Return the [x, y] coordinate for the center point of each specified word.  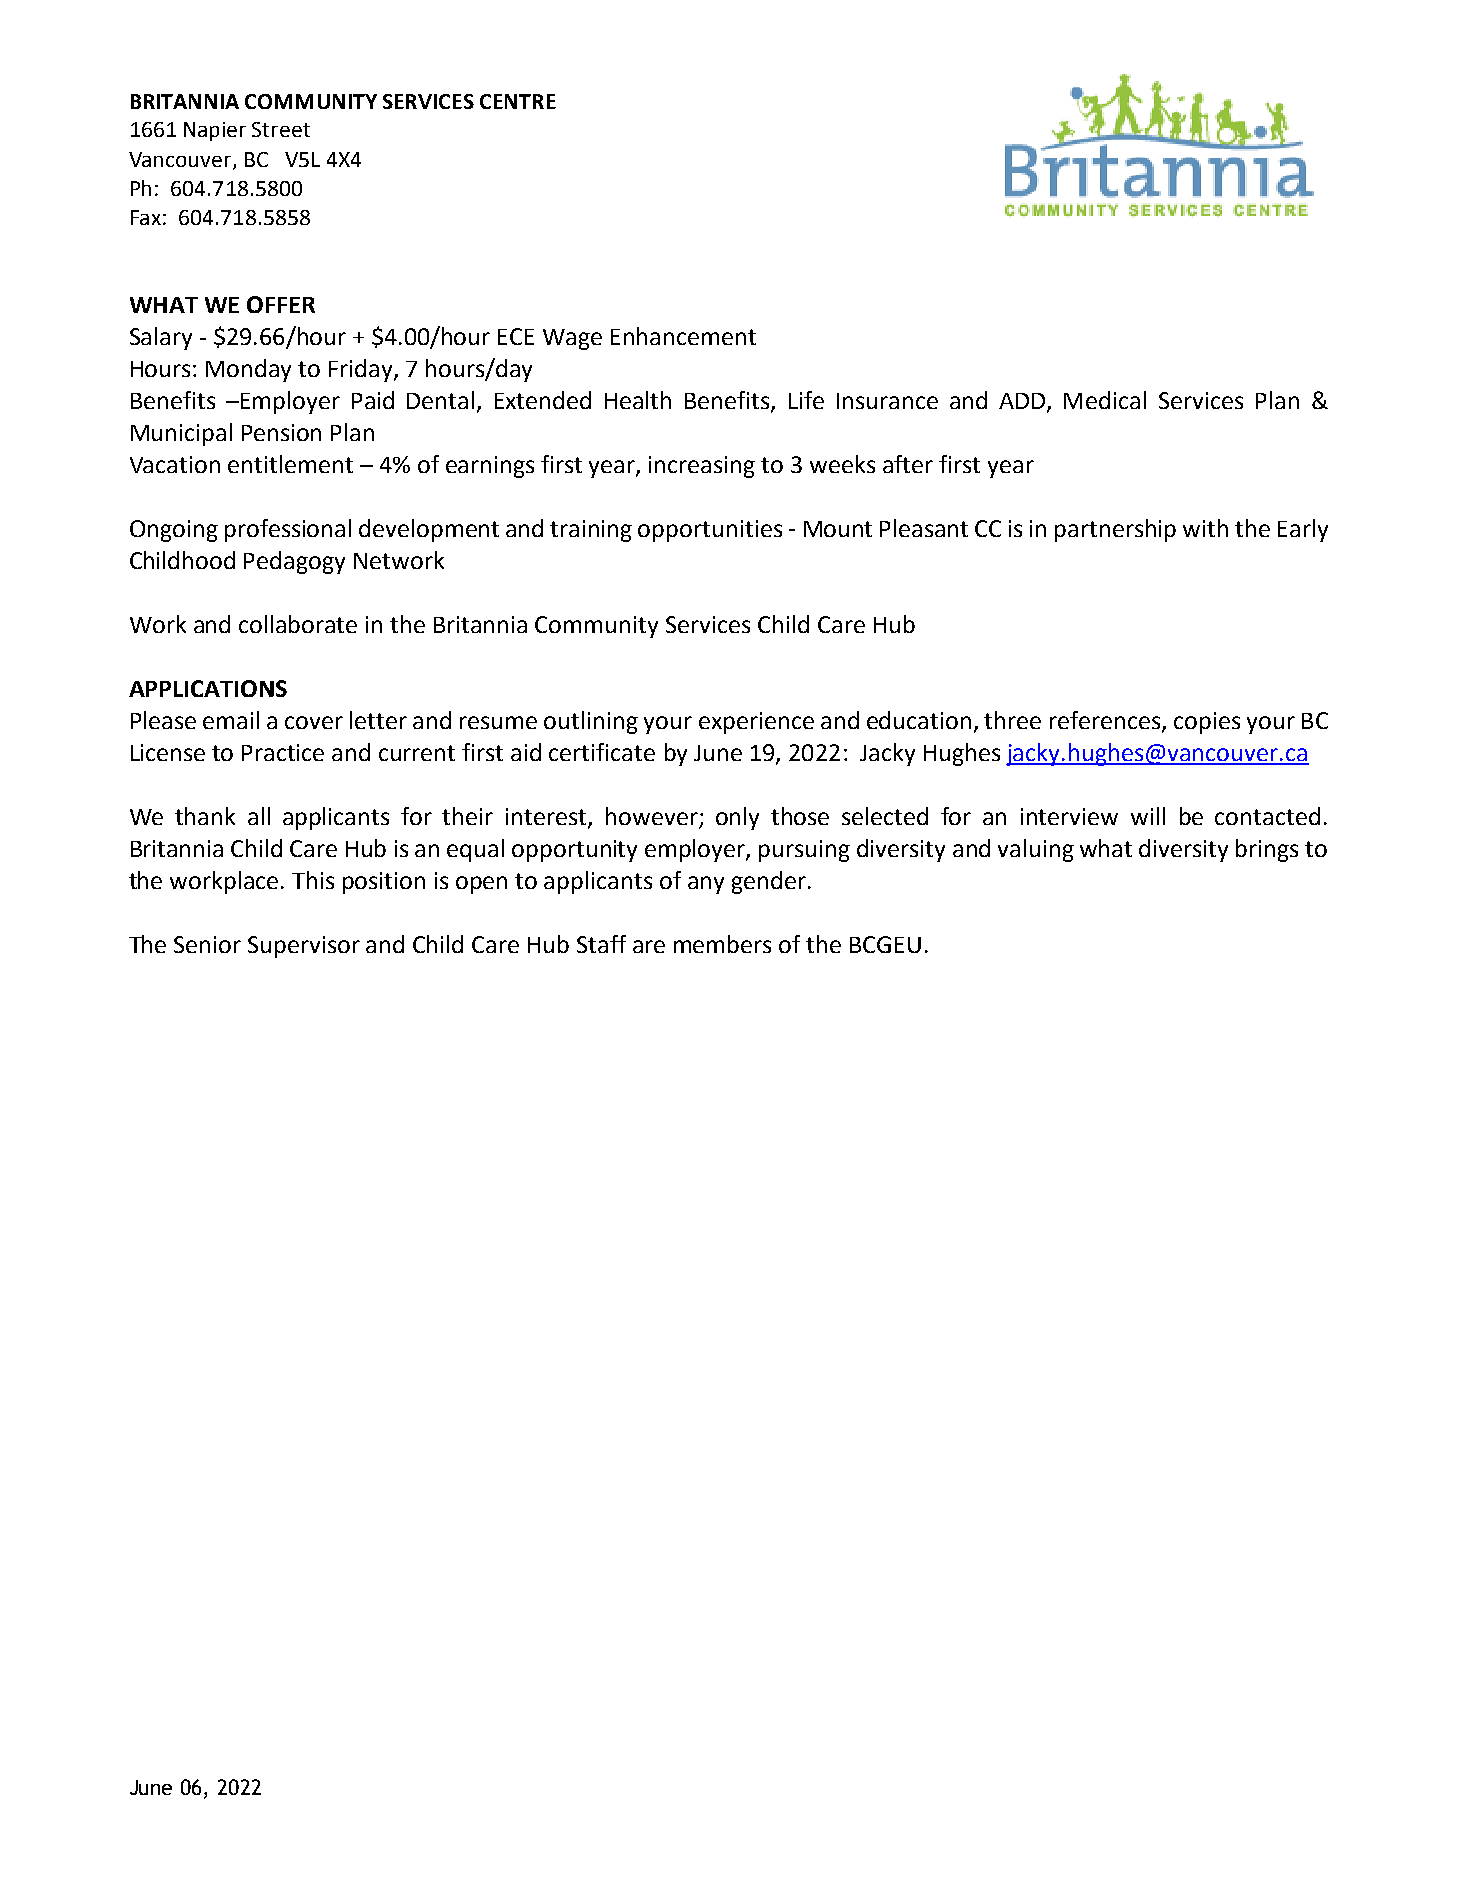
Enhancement [683, 336]
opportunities [710, 531]
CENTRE [518, 101]
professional [288, 530]
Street [281, 129]
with [1205, 528]
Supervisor [304, 947]
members [722, 944]
